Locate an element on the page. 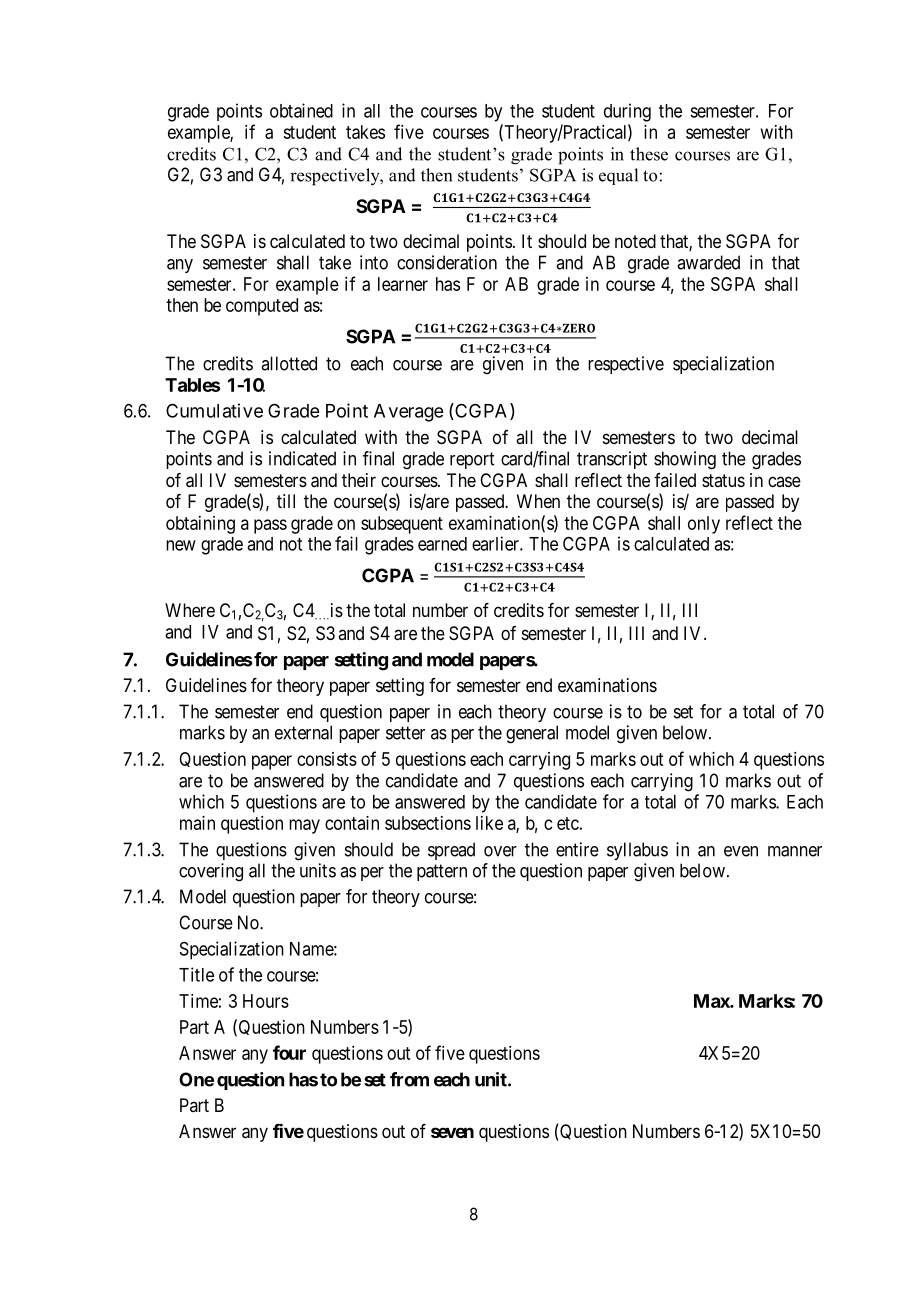 This page has width=924, height=1307. equal is located at coordinates (618, 176).
